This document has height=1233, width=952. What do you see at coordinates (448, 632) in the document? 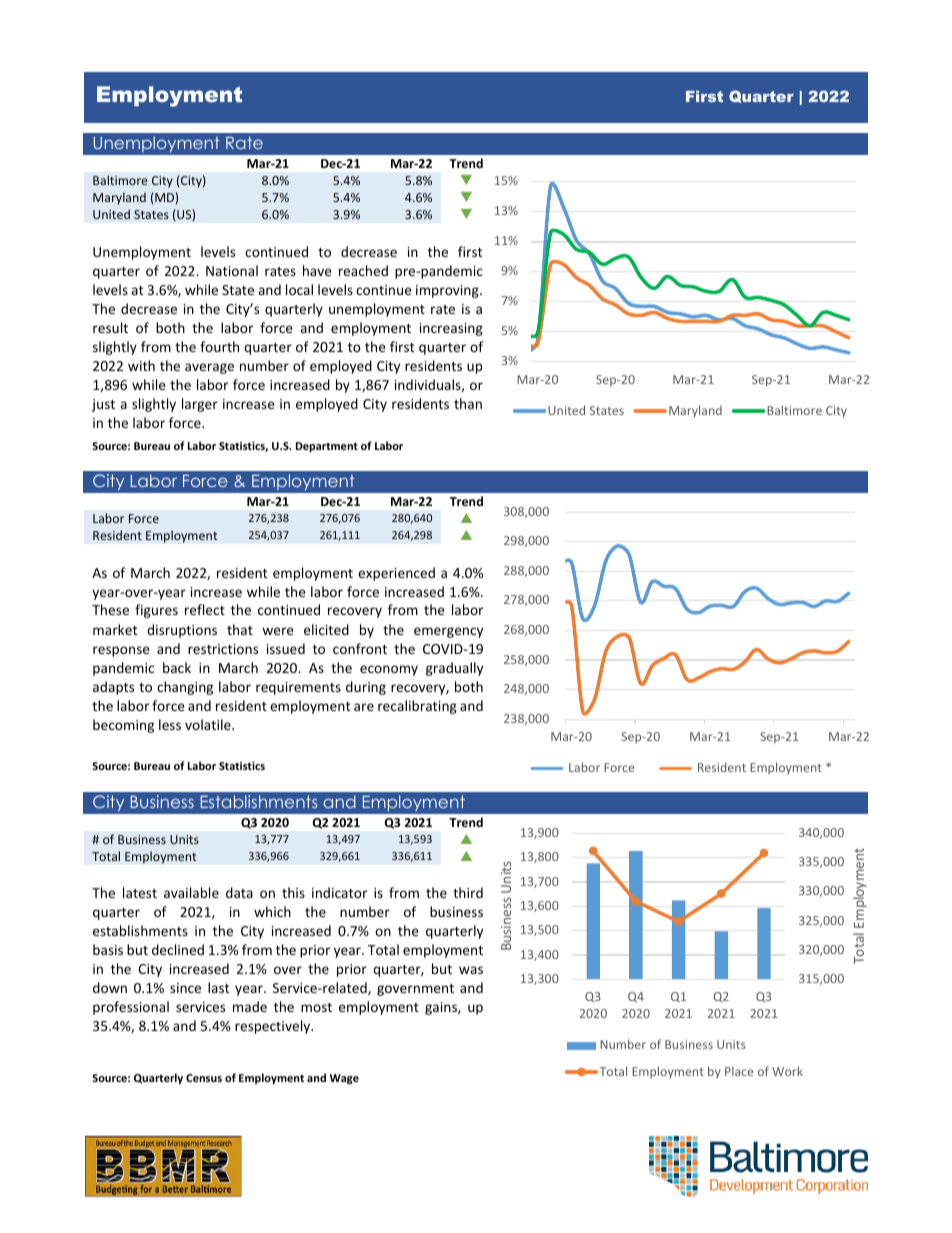
I see `emergency` at bounding box center [448, 632].
